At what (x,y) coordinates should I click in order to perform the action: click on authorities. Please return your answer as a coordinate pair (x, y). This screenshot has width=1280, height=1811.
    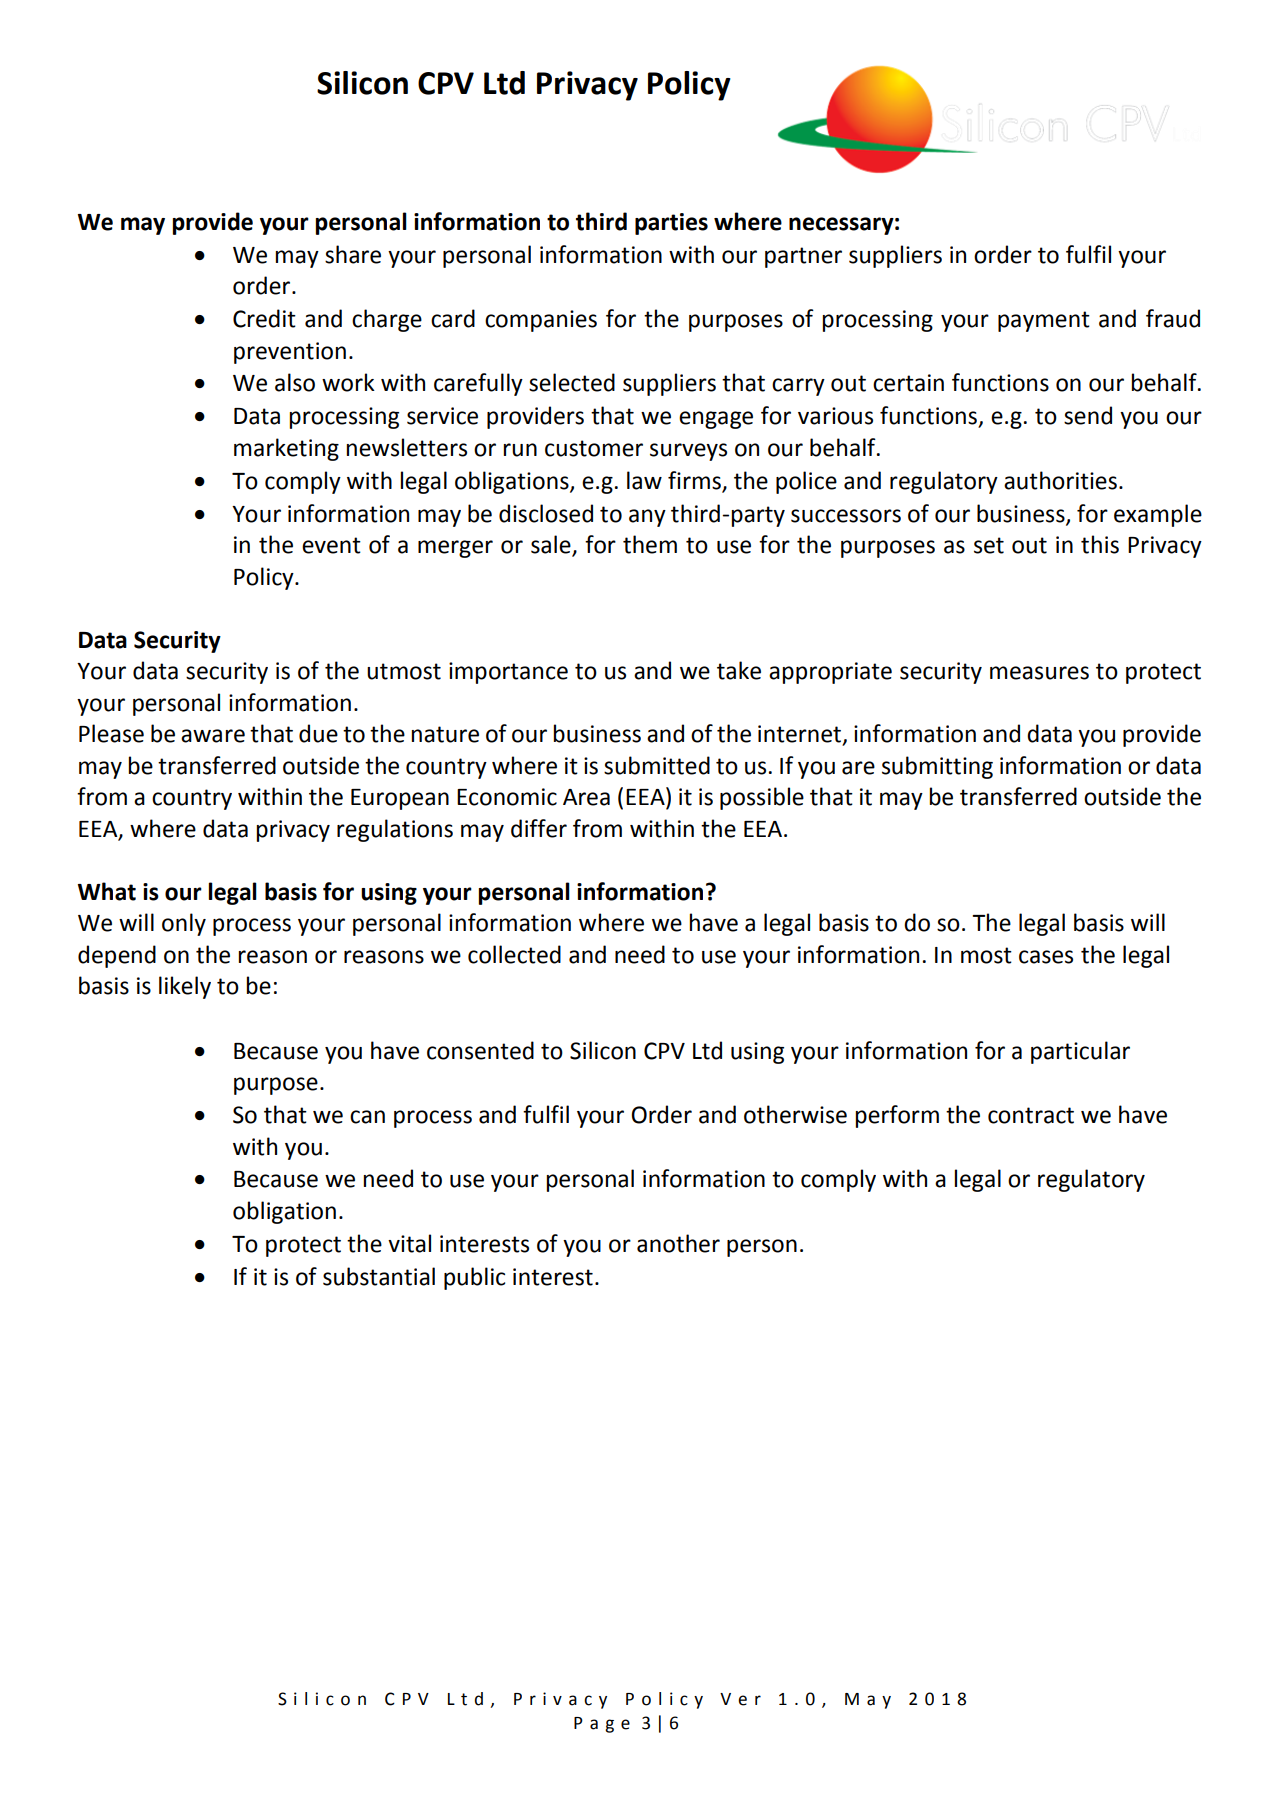
    Looking at the image, I should click on (1060, 480).
